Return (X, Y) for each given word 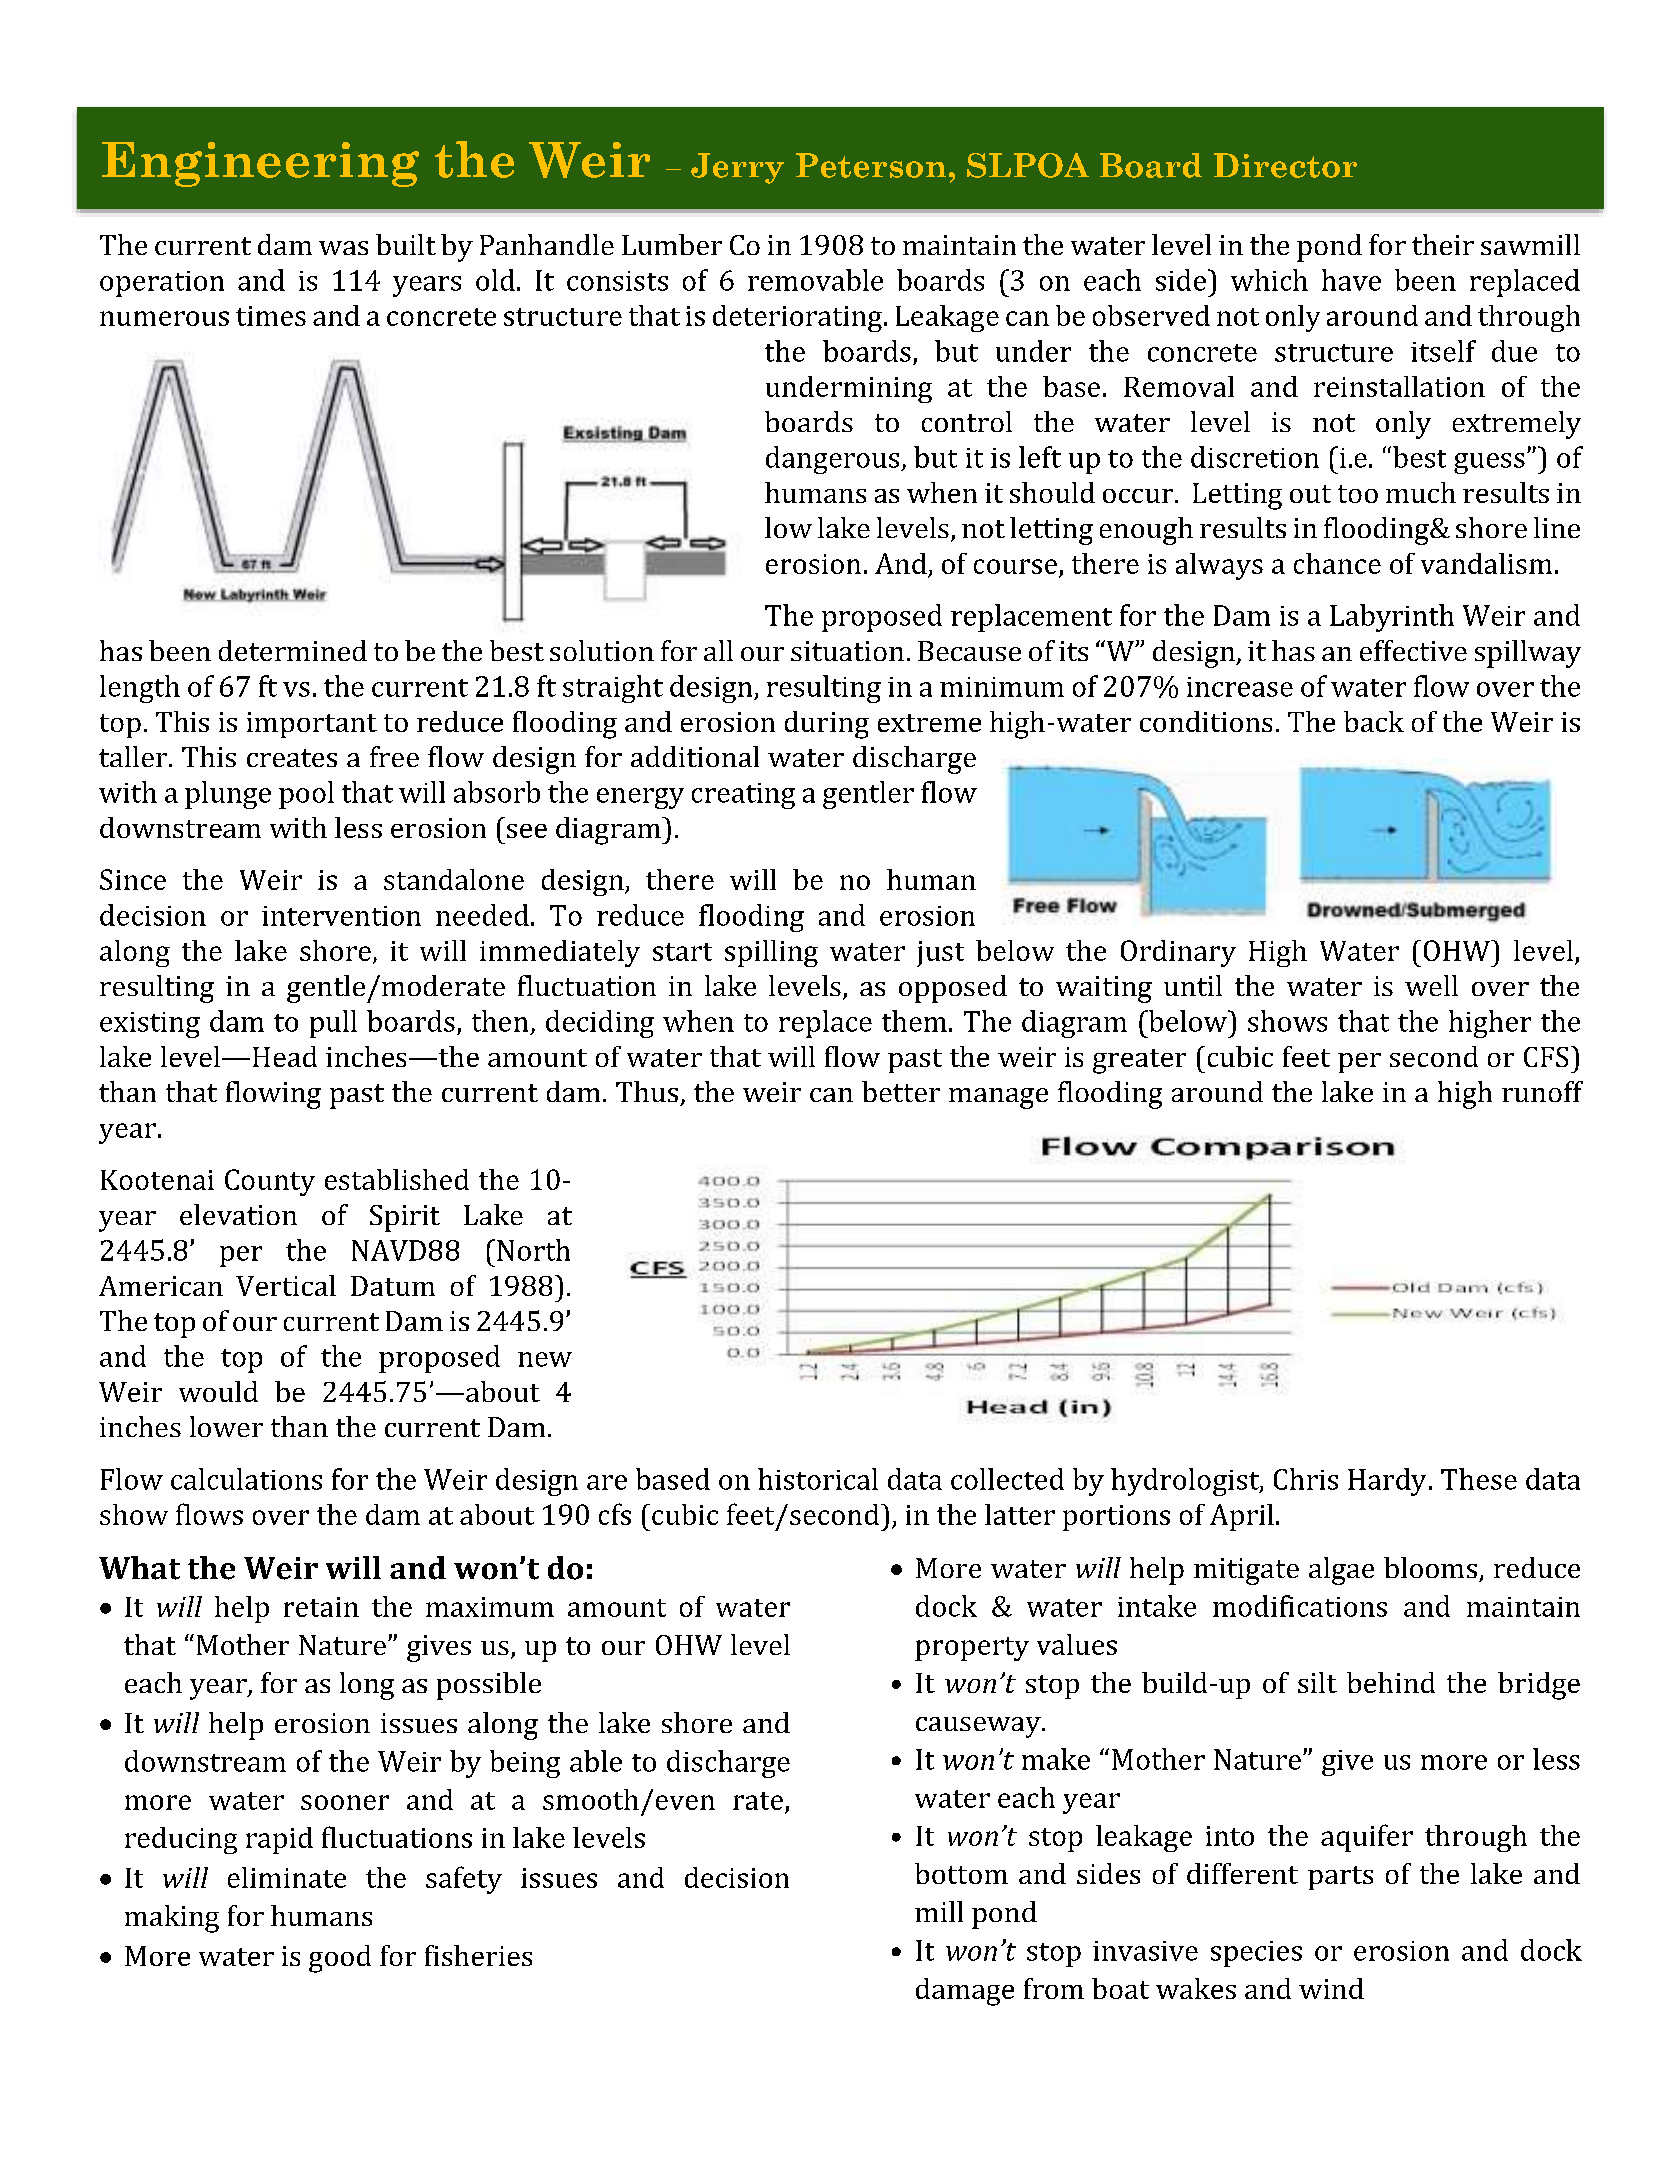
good (340, 1959)
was (343, 248)
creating (743, 796)
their (1443, 244)
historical (818, 1479)
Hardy (1387, 1482)
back (1374, 721)
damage (965, 1992)
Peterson (871, 165)
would (218, 1391)
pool (306, 795)
